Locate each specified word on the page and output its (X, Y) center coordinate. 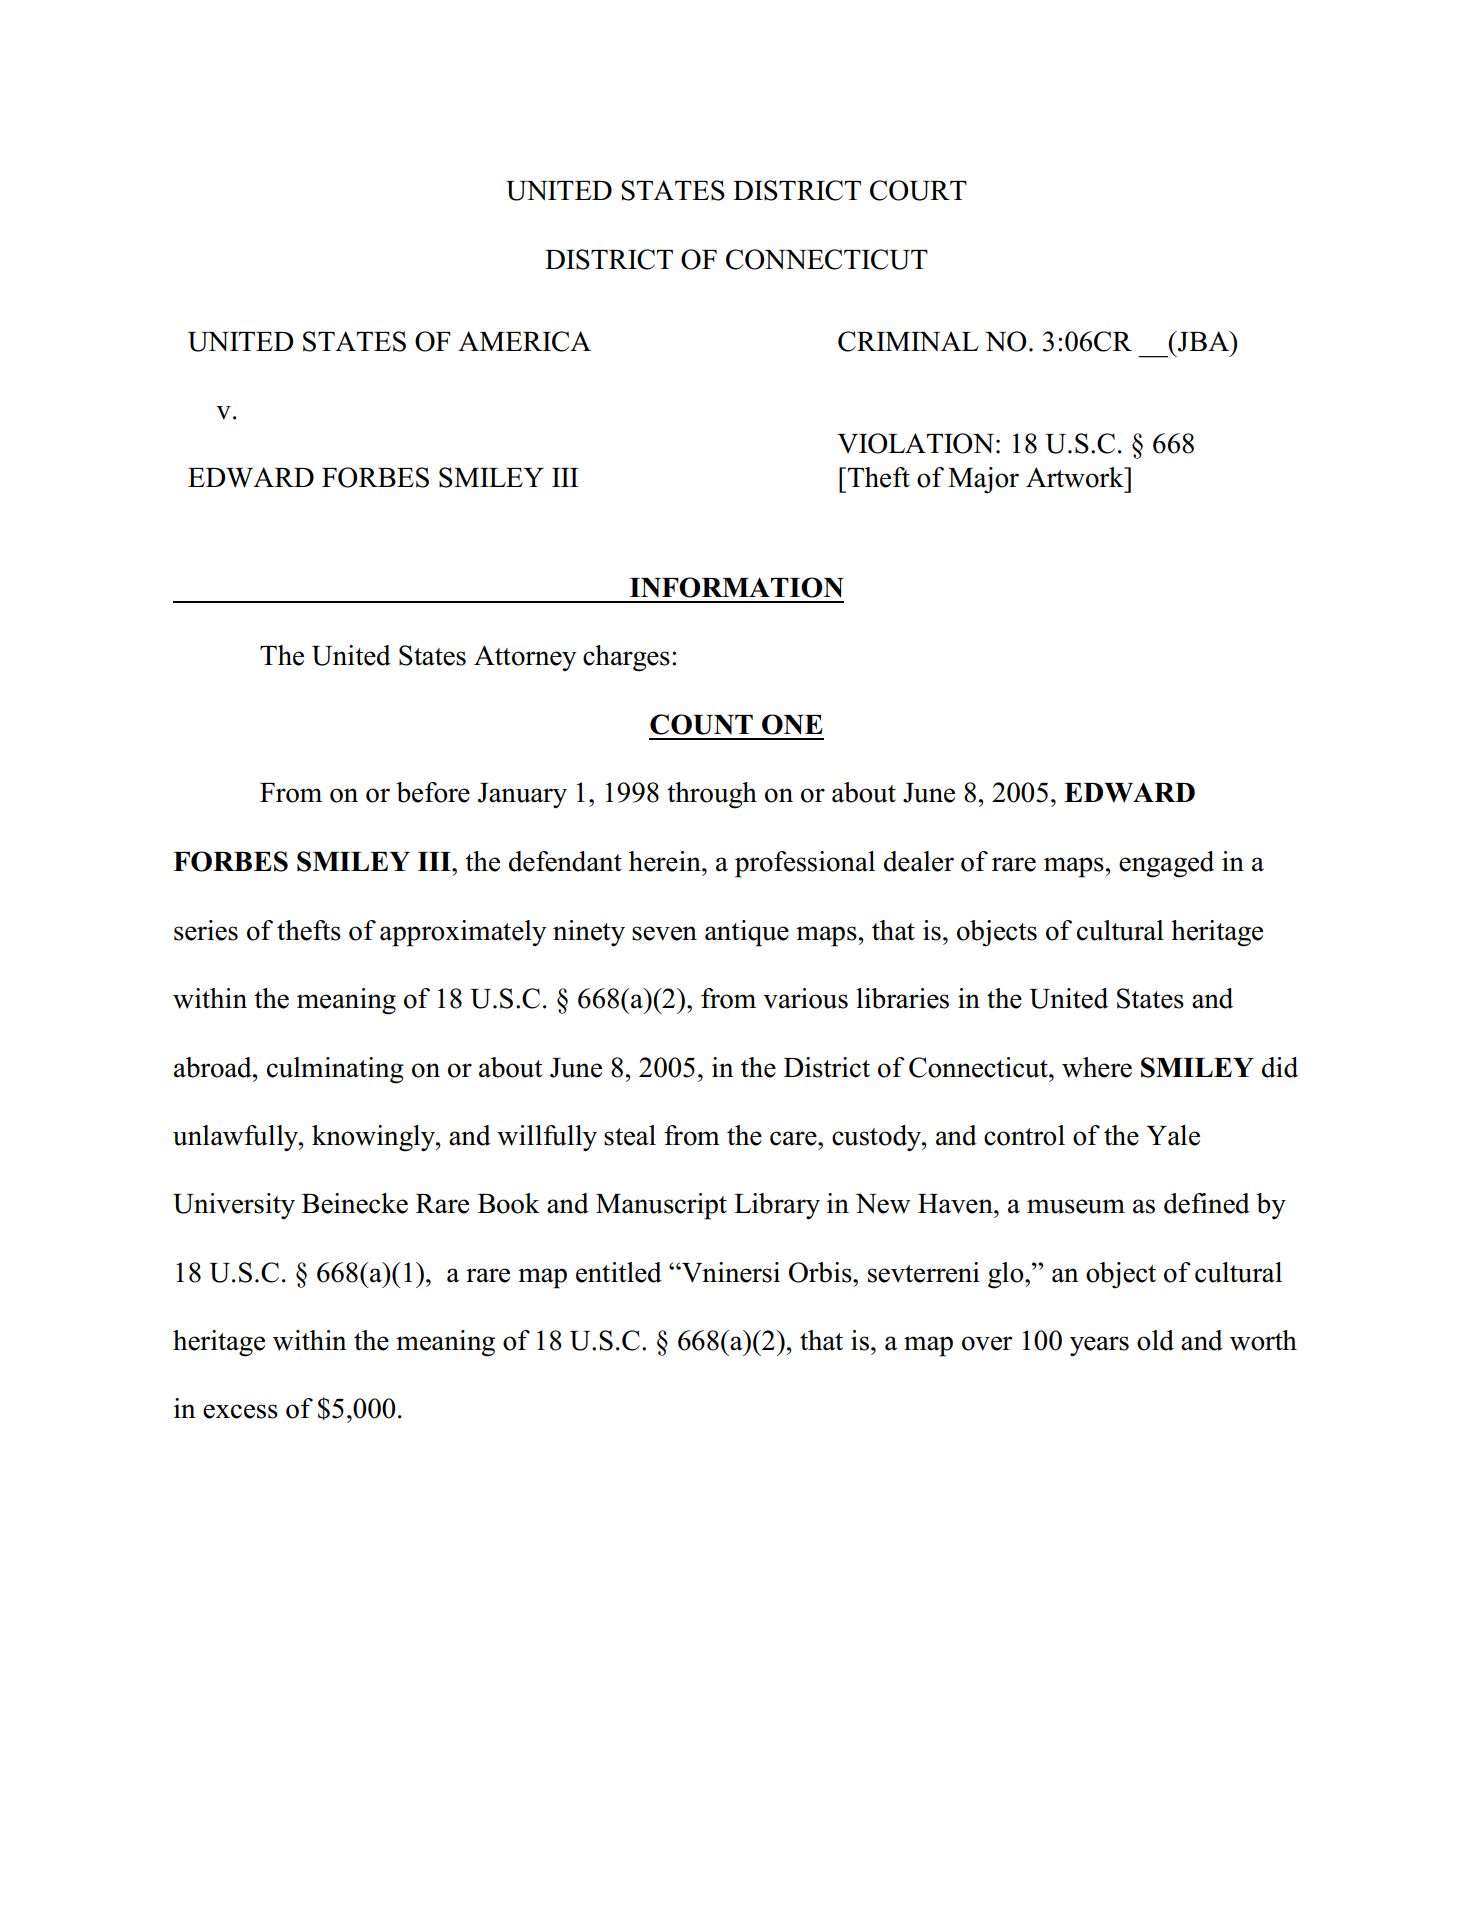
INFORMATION (737, 587)
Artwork (1076, 477)
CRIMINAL (908, 341)
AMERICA (524, 341)
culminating (335, 1070)
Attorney (525, 658)
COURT (918, 190)
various (805, 998)
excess (240, 1411)
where (1097, 1067)
